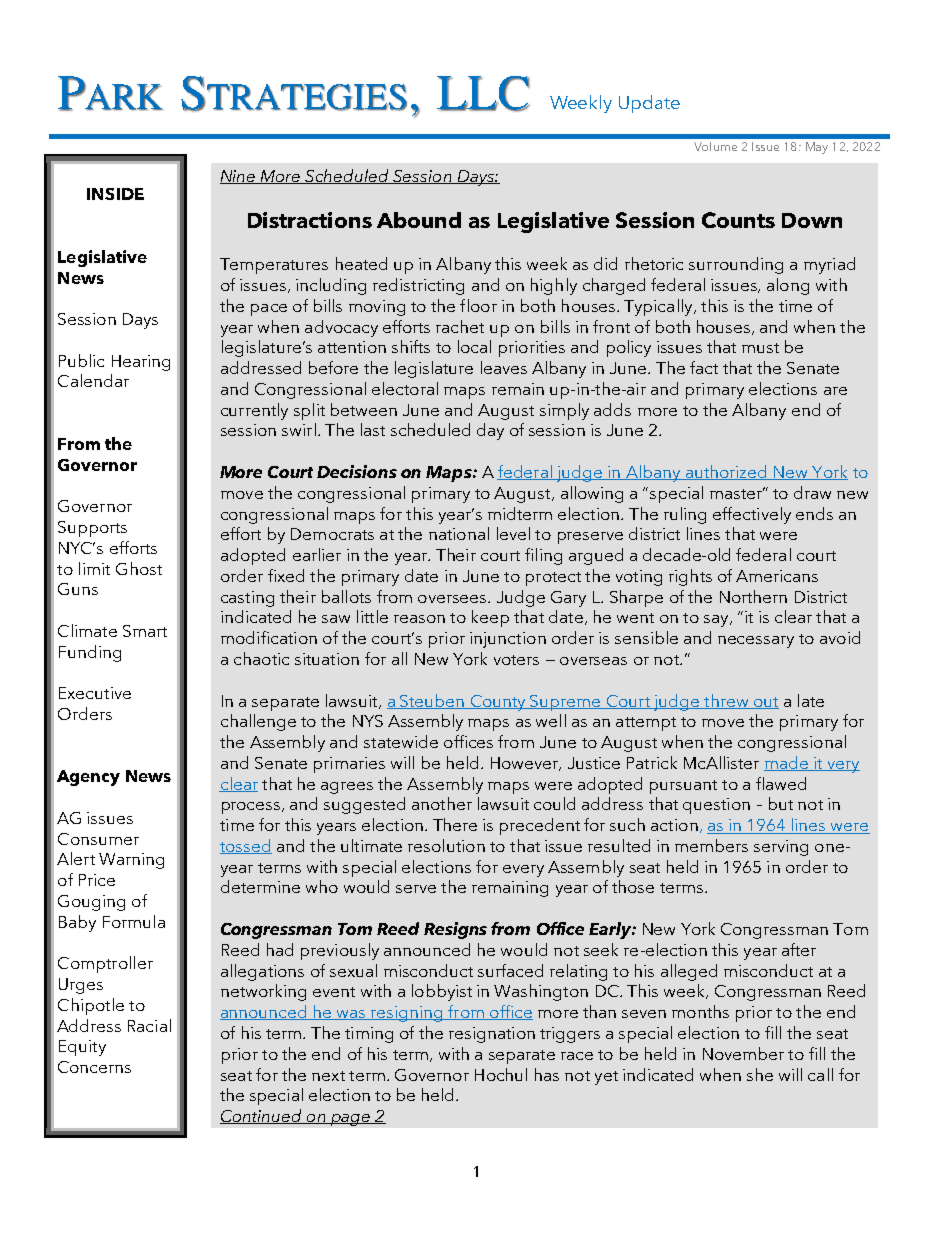  Describe the element at coordinates (738, 220) in the screenshot. I see `Counts` at that location.
